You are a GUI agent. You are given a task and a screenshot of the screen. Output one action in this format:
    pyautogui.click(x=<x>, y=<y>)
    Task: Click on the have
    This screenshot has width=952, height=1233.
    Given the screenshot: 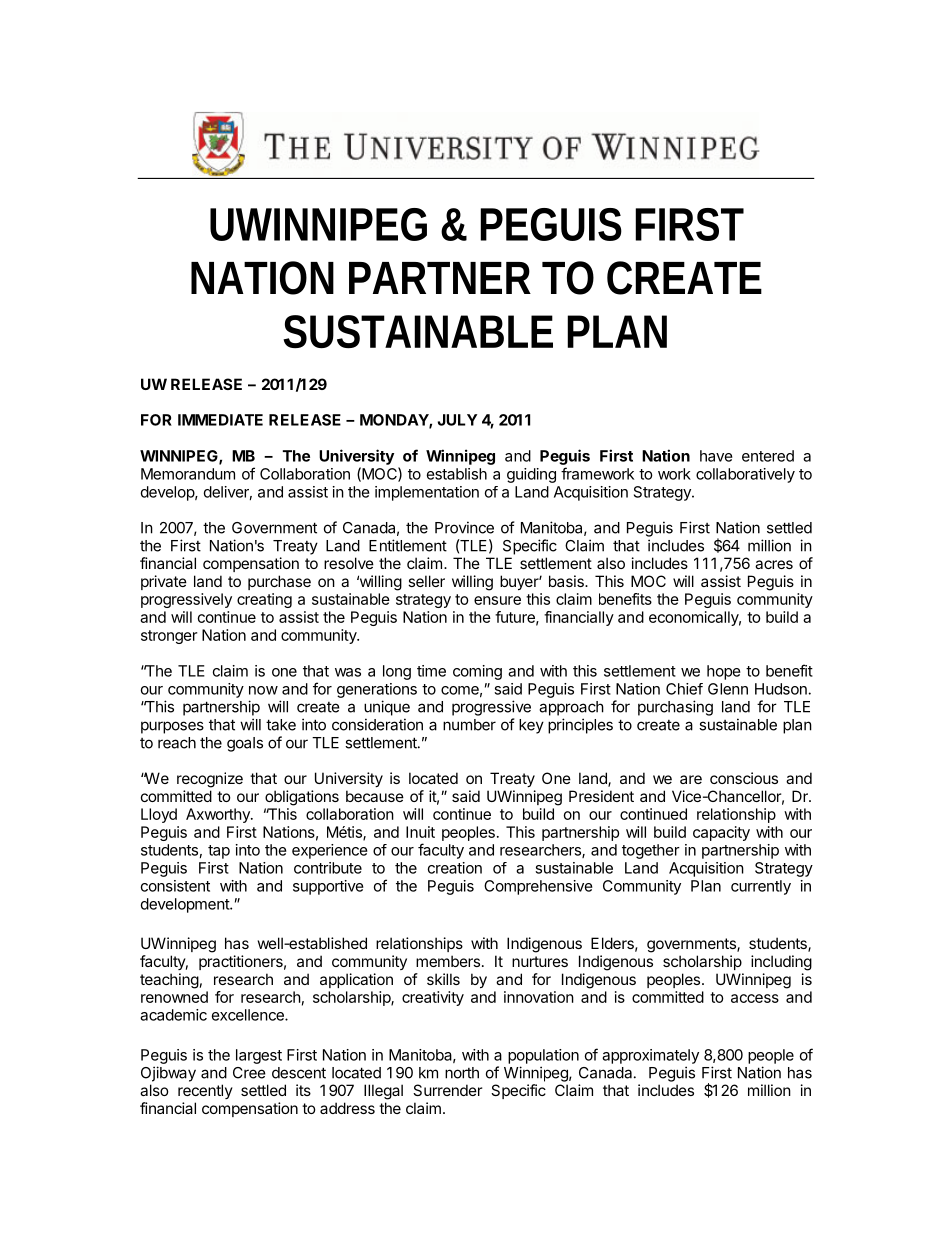 What is the action you would take?
    pyautogui.click(x=716, y=456)
